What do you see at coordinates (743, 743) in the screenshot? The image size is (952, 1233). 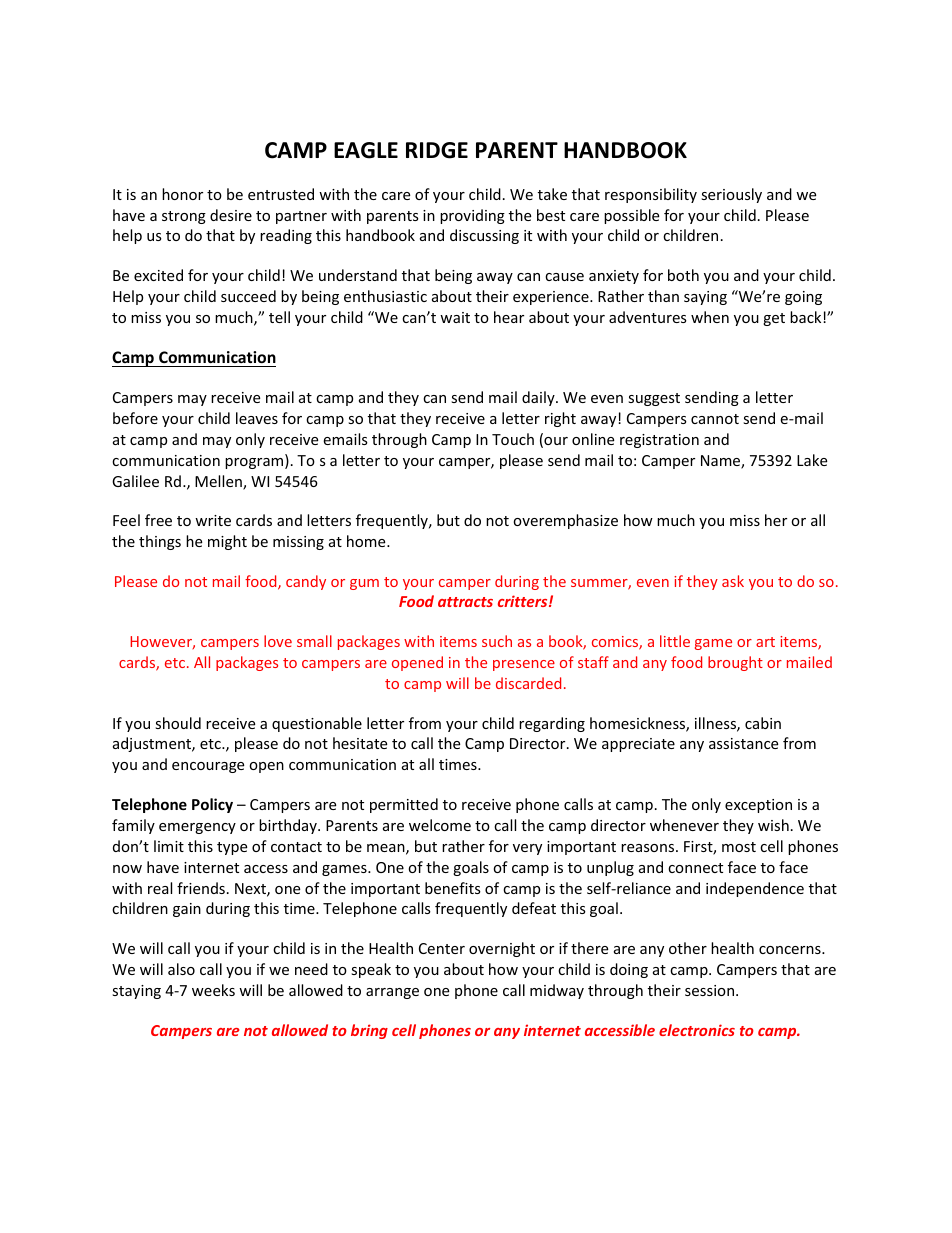 I see `assistance` at bounding box center [743, 743].
